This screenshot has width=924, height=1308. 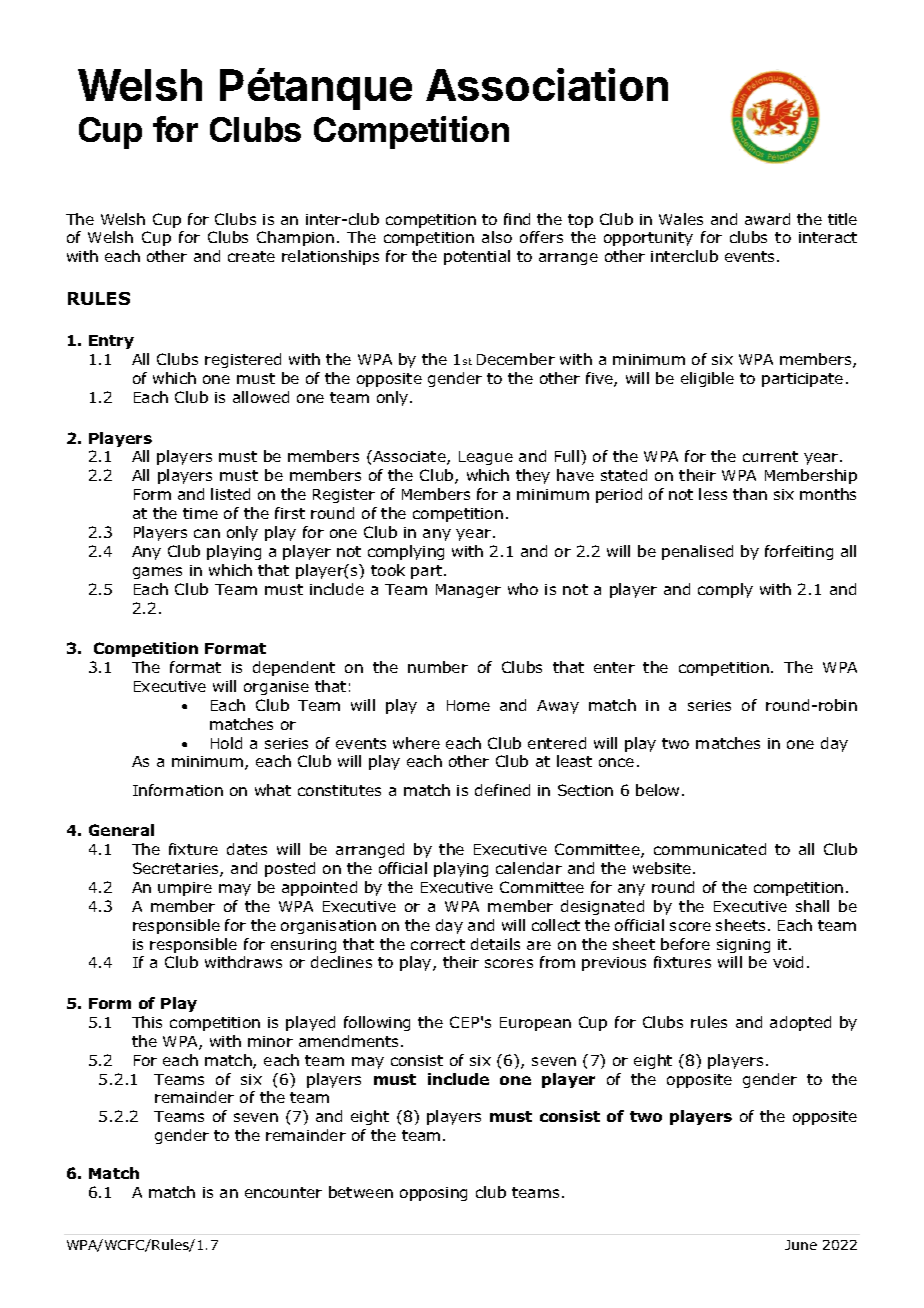 I want to click on forfeiting, so click(x=799, y=552).
